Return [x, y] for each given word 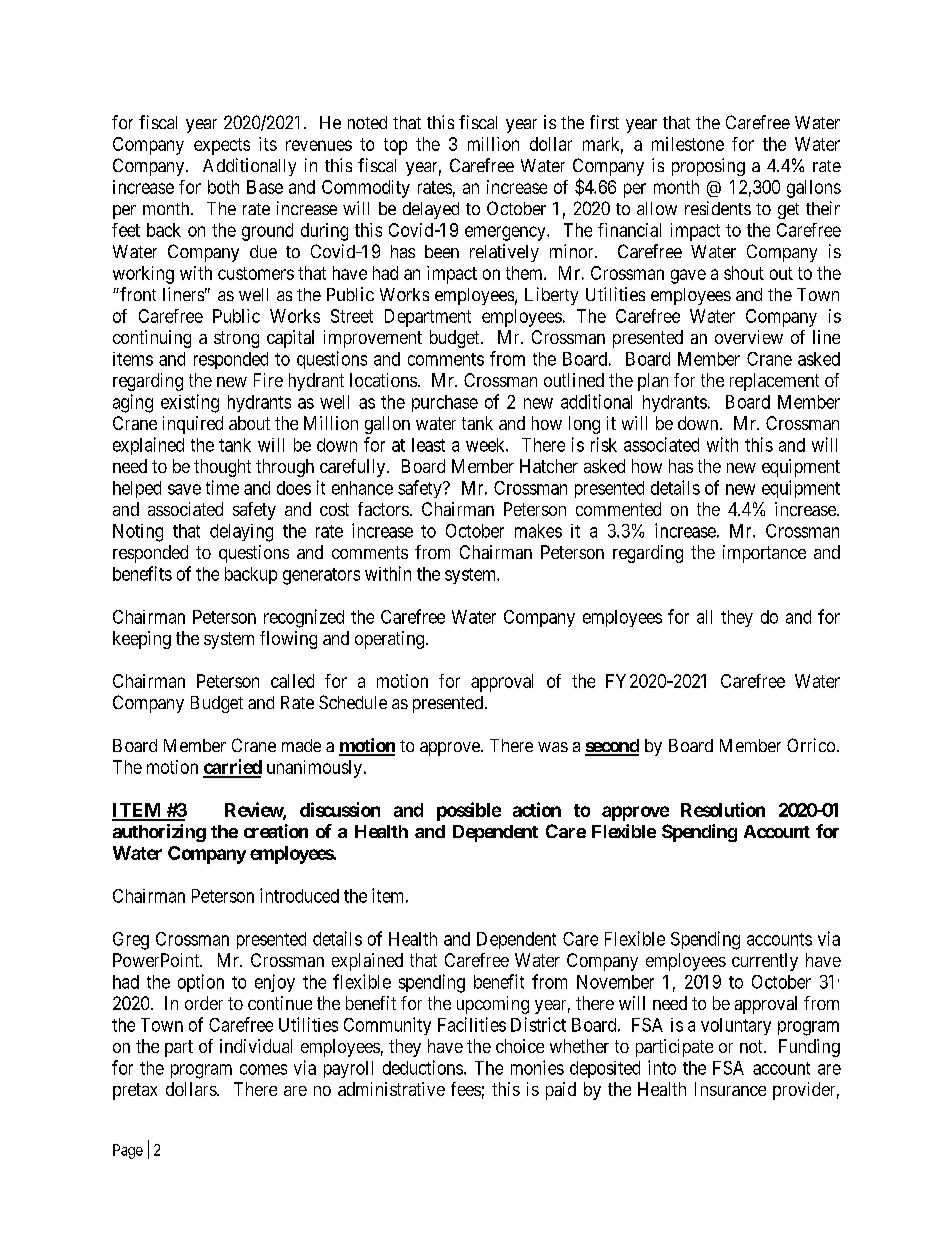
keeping [142, 640]
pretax [135, 1091]
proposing [708, 167]
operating [391, 640]
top [395, 146]
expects [222, 146]
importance [764, 554]
